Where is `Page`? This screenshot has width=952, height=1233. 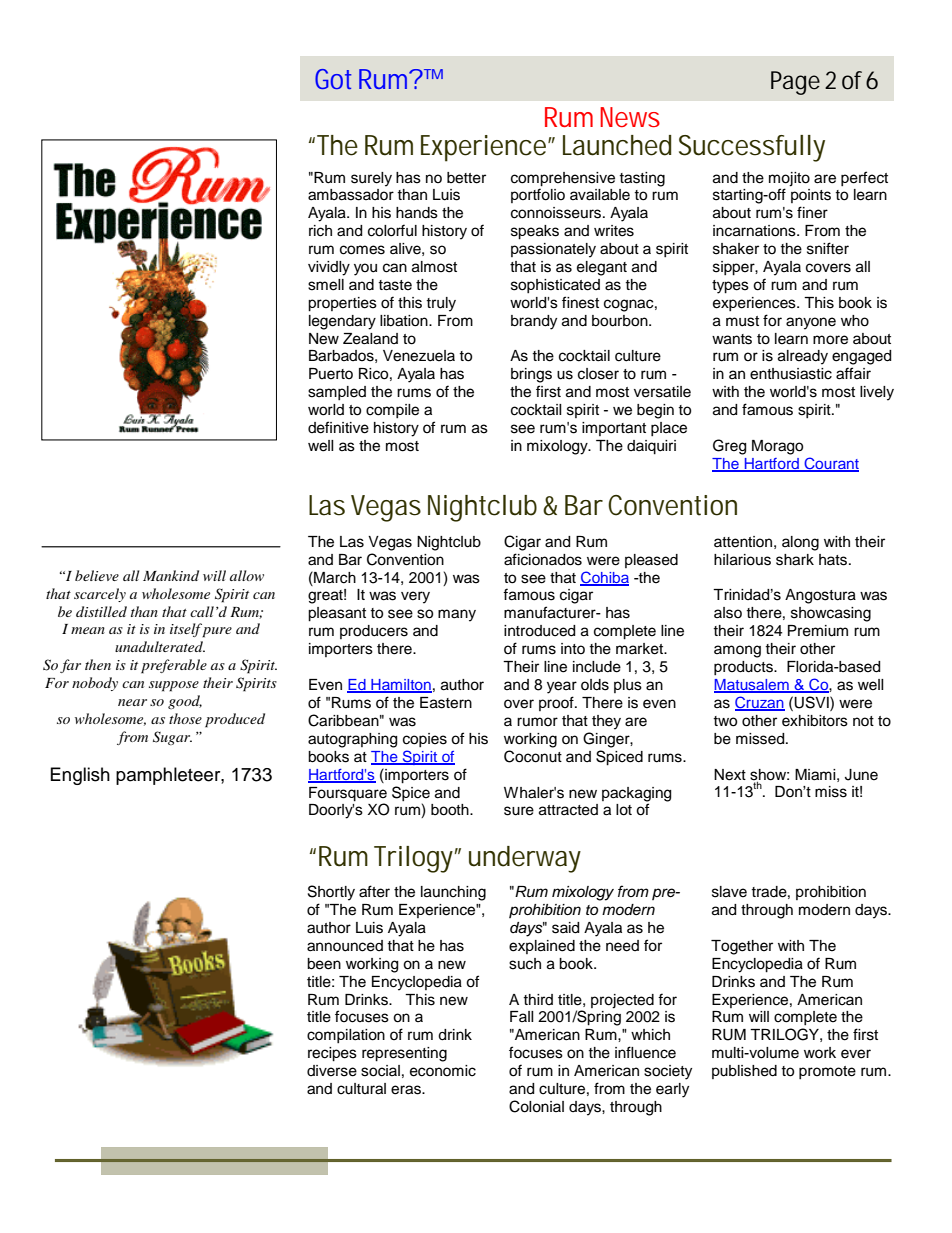 Page is located at coordinates (795, 83).
